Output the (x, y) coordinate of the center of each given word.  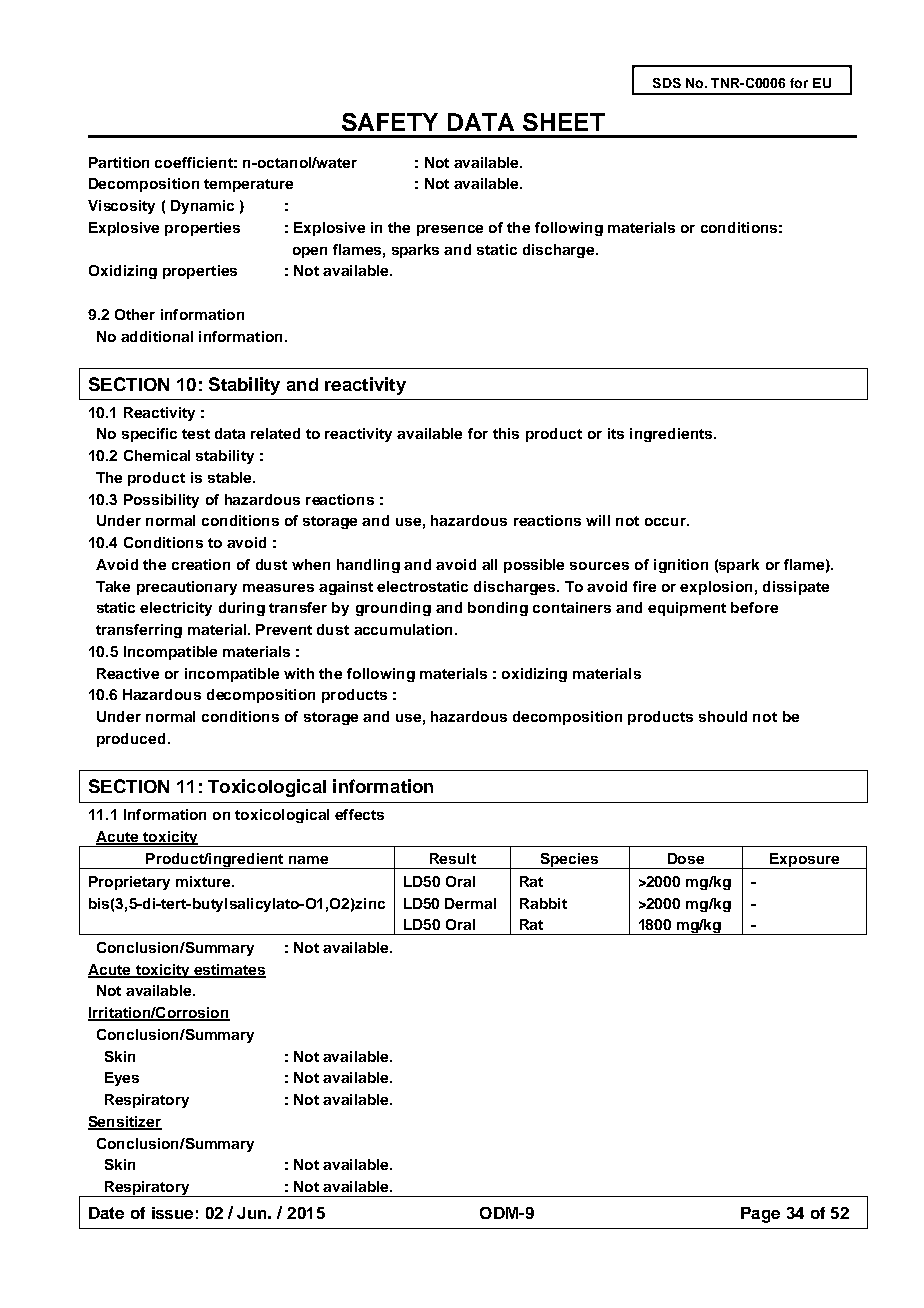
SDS (667, 83)
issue (172, 1213)
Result (453, 858)
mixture (204, 881)
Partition (119, 162)
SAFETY (390, 122)
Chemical (157, 455)
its (616, 433)
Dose (686, 858)
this (506, 433)
